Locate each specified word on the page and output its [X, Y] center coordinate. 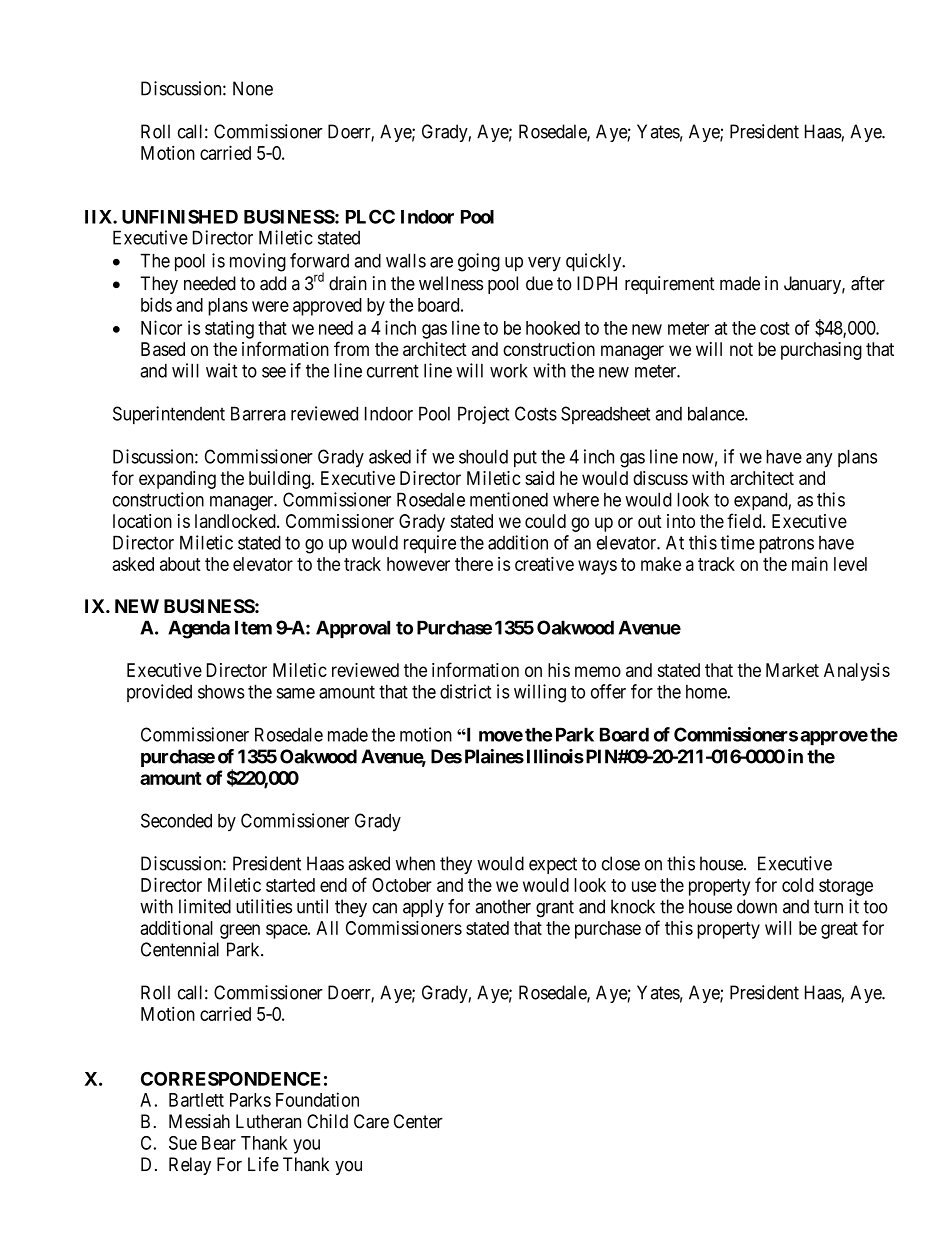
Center [418, 1121]
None [253, 88]
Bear [219, 1143]
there [474, 564]
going [479, 262]
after [868, 283]
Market [792, 670]
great [839, 930]
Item [253, 627]
